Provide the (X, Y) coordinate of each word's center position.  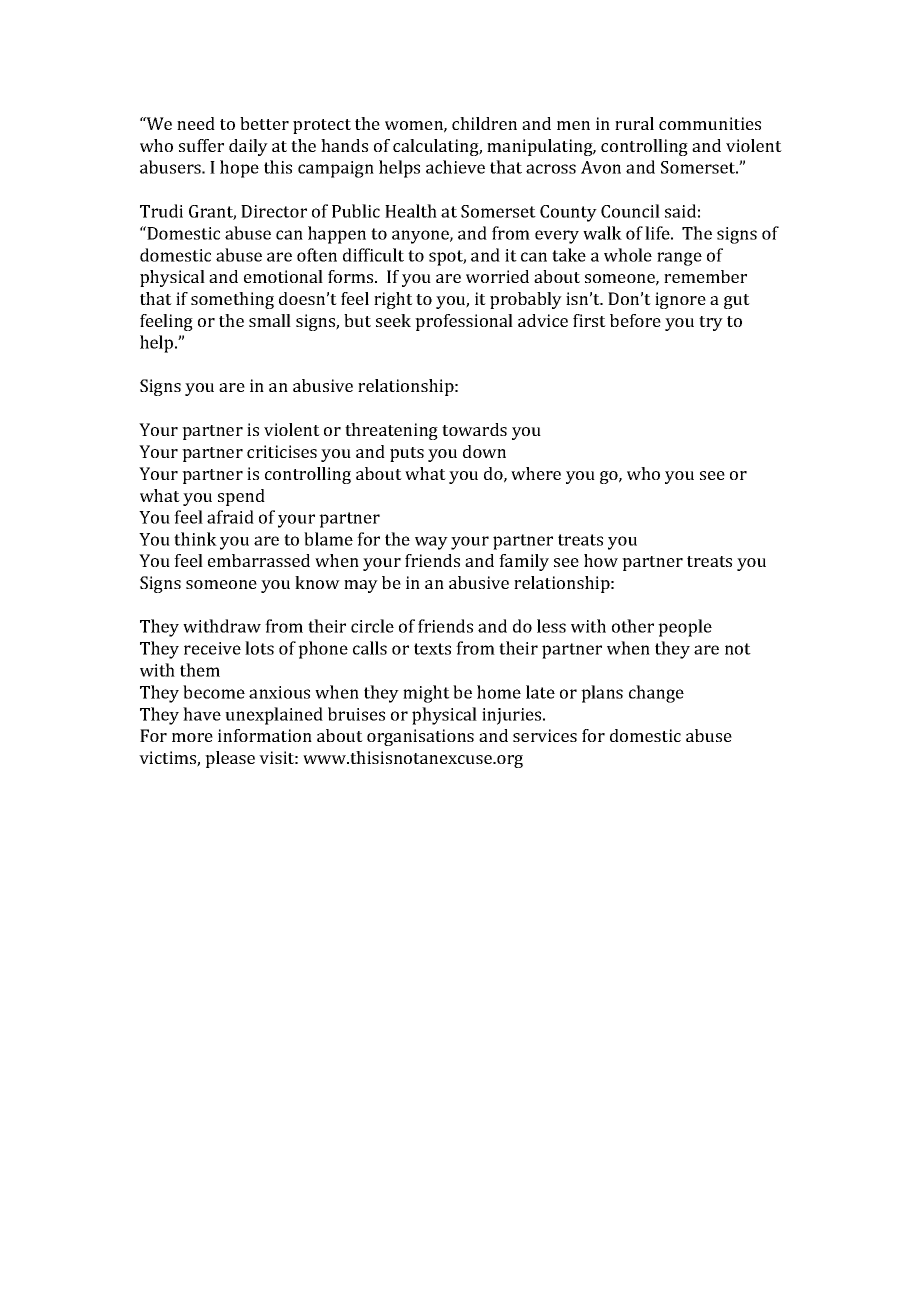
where (536, 473)
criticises (282, 451)
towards (474, 429)
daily (248, 147)
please (230, 759)
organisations (420, 737)
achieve (455, 167)
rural (634, 123)
